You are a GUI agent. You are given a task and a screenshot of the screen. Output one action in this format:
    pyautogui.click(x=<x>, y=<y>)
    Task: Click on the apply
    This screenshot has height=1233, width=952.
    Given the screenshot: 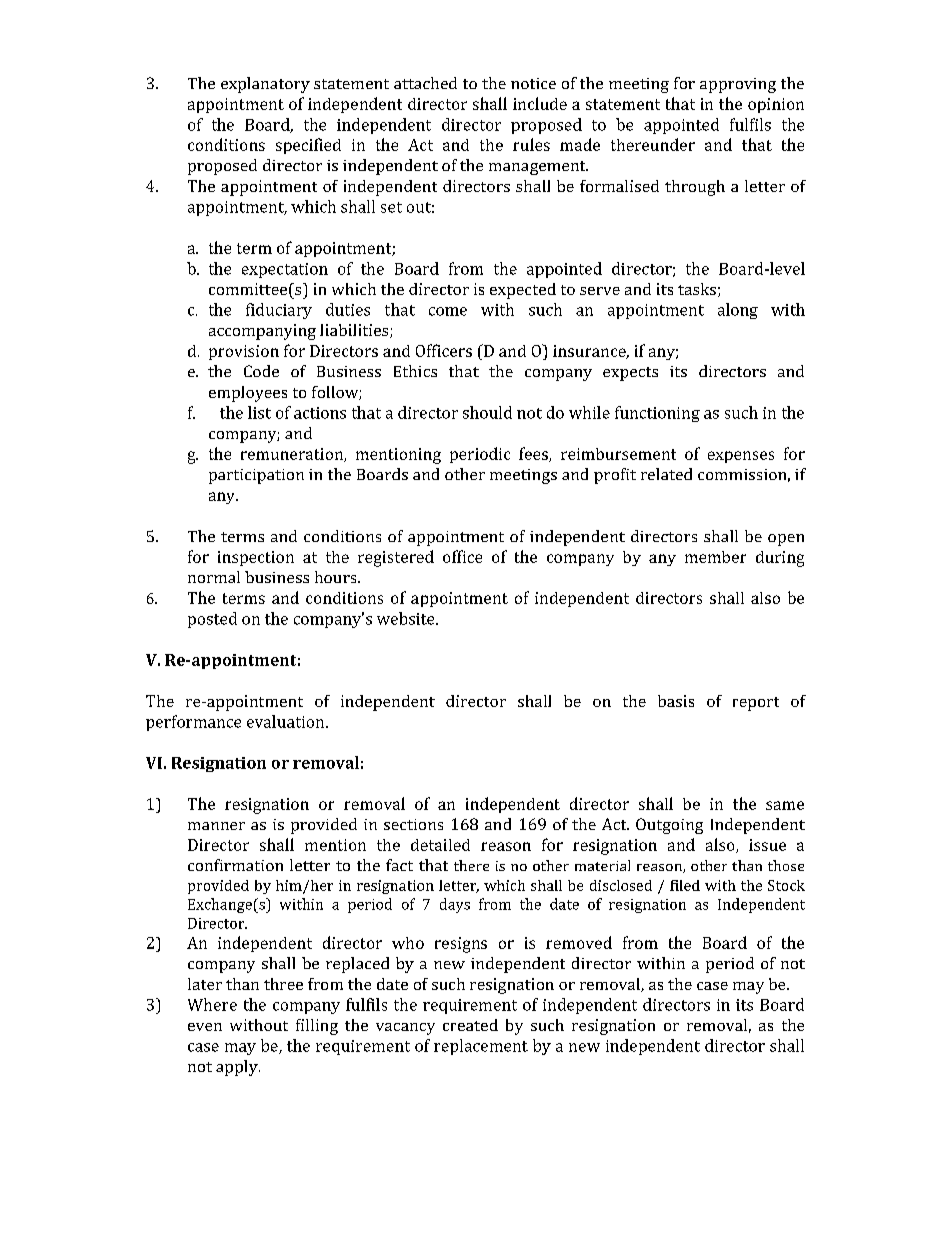 What is the action you would take?
    pyautogui.click(x=238, y=1068)
